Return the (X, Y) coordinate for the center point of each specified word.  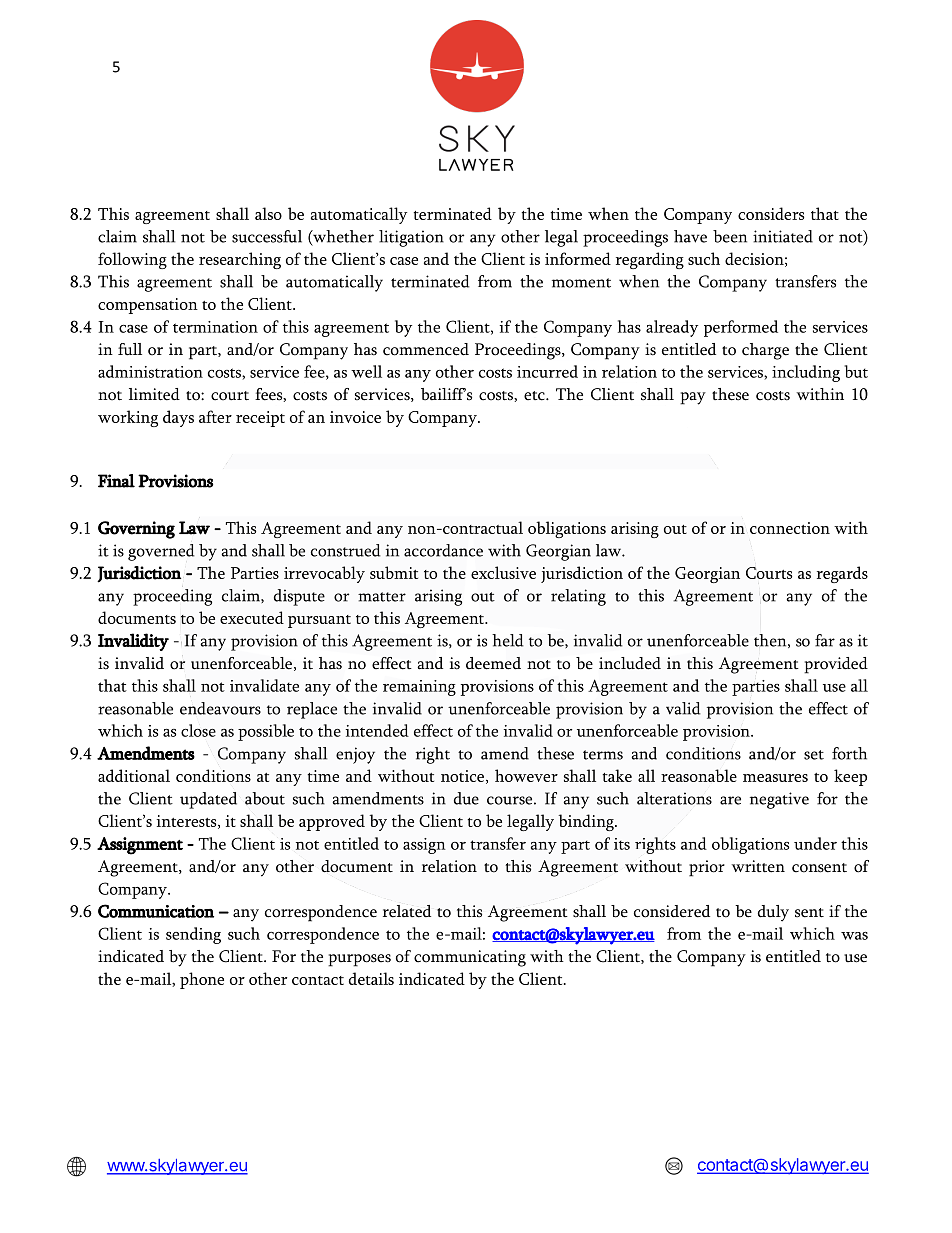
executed (252, 617)
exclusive (503, 572)
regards (842, 574)
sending (193, 935)
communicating (470, 958)
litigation (411, 238)
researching (240, 260)
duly (773, 913)
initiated (783, 236)
